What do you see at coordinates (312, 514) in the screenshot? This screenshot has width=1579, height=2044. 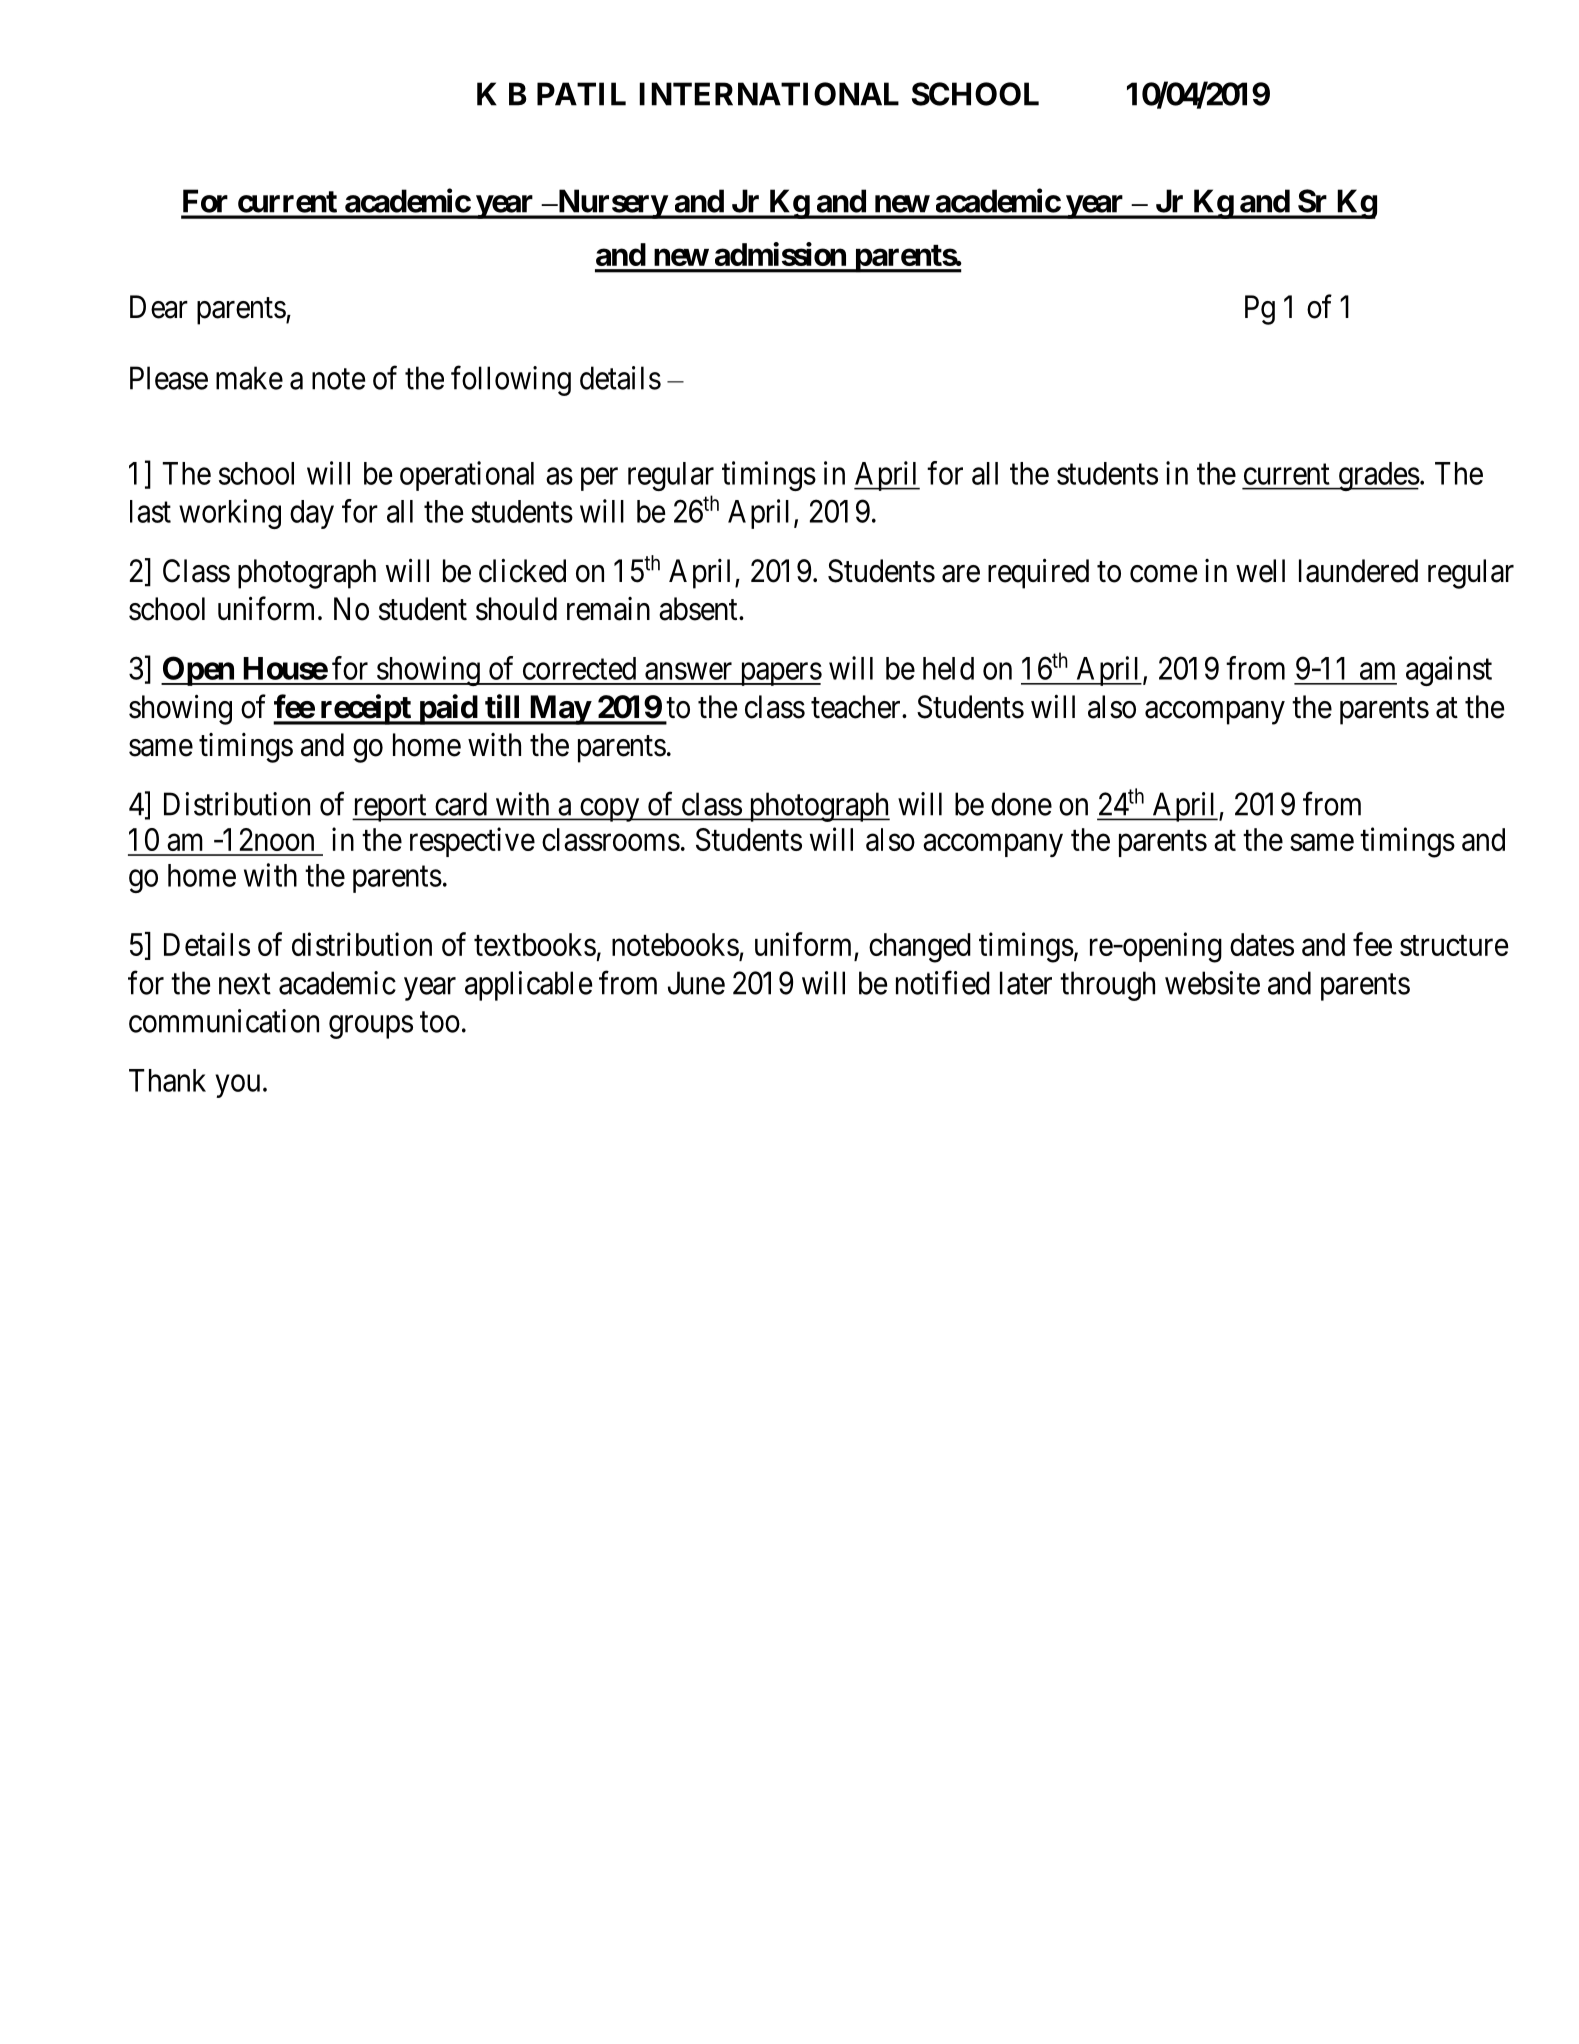 I see `day` at bounding box center [312, 514].
